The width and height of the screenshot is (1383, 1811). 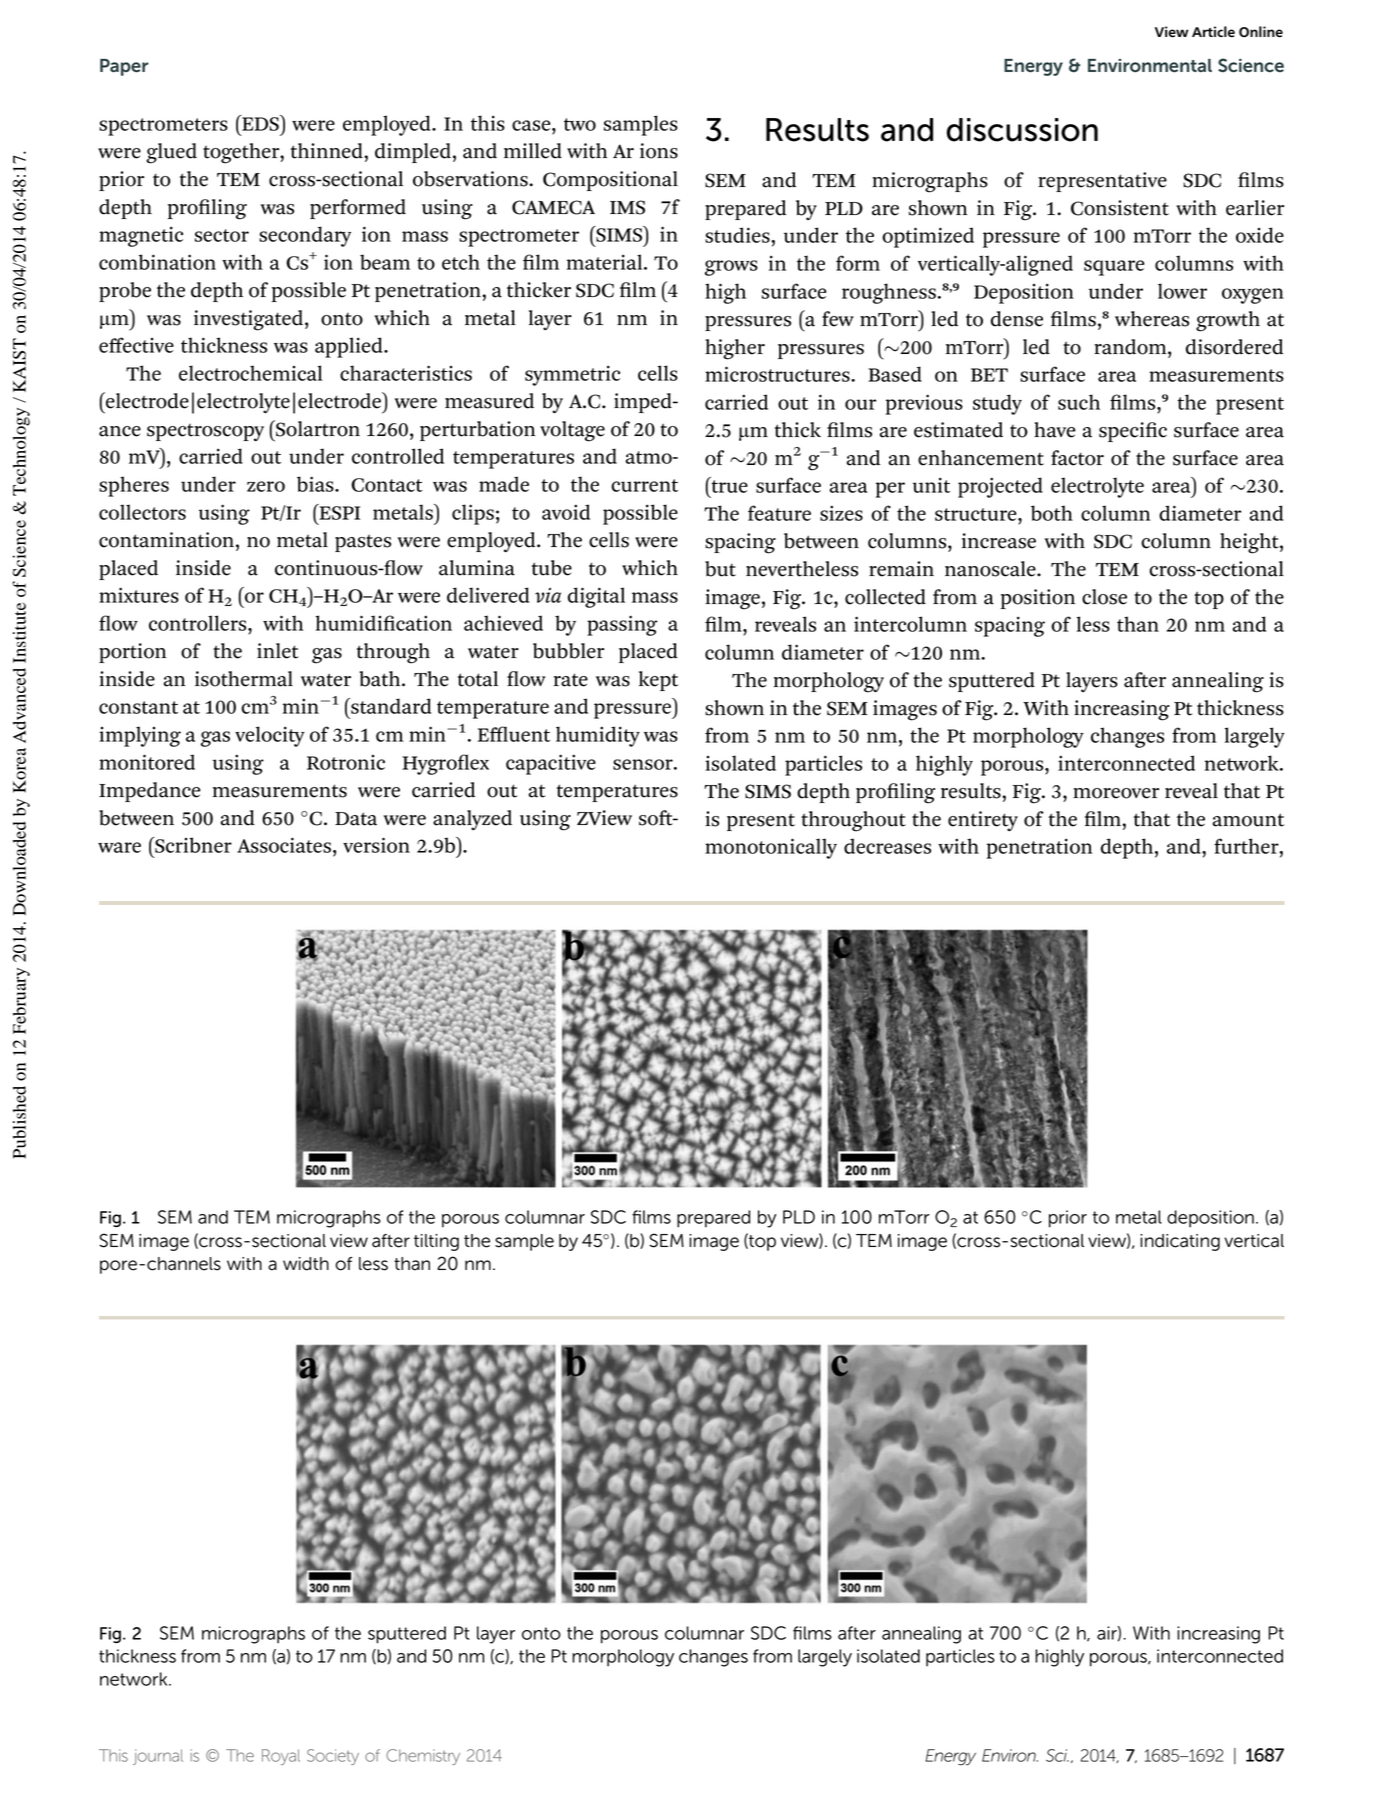 I want to click on EDS, so click(x=260, y=123).
